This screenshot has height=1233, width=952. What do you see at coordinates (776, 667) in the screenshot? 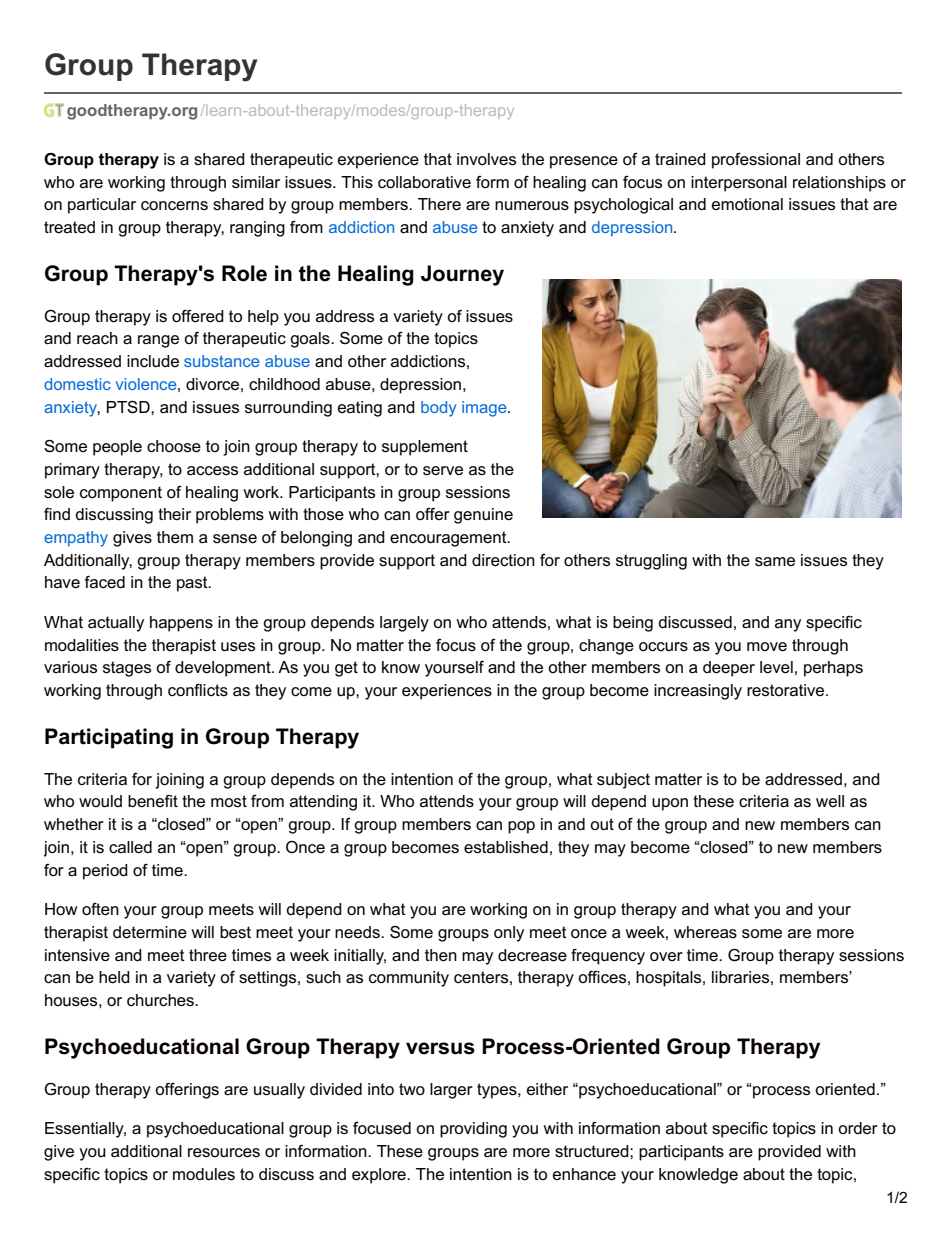
I see `level` at bounding box center [776, 667].
